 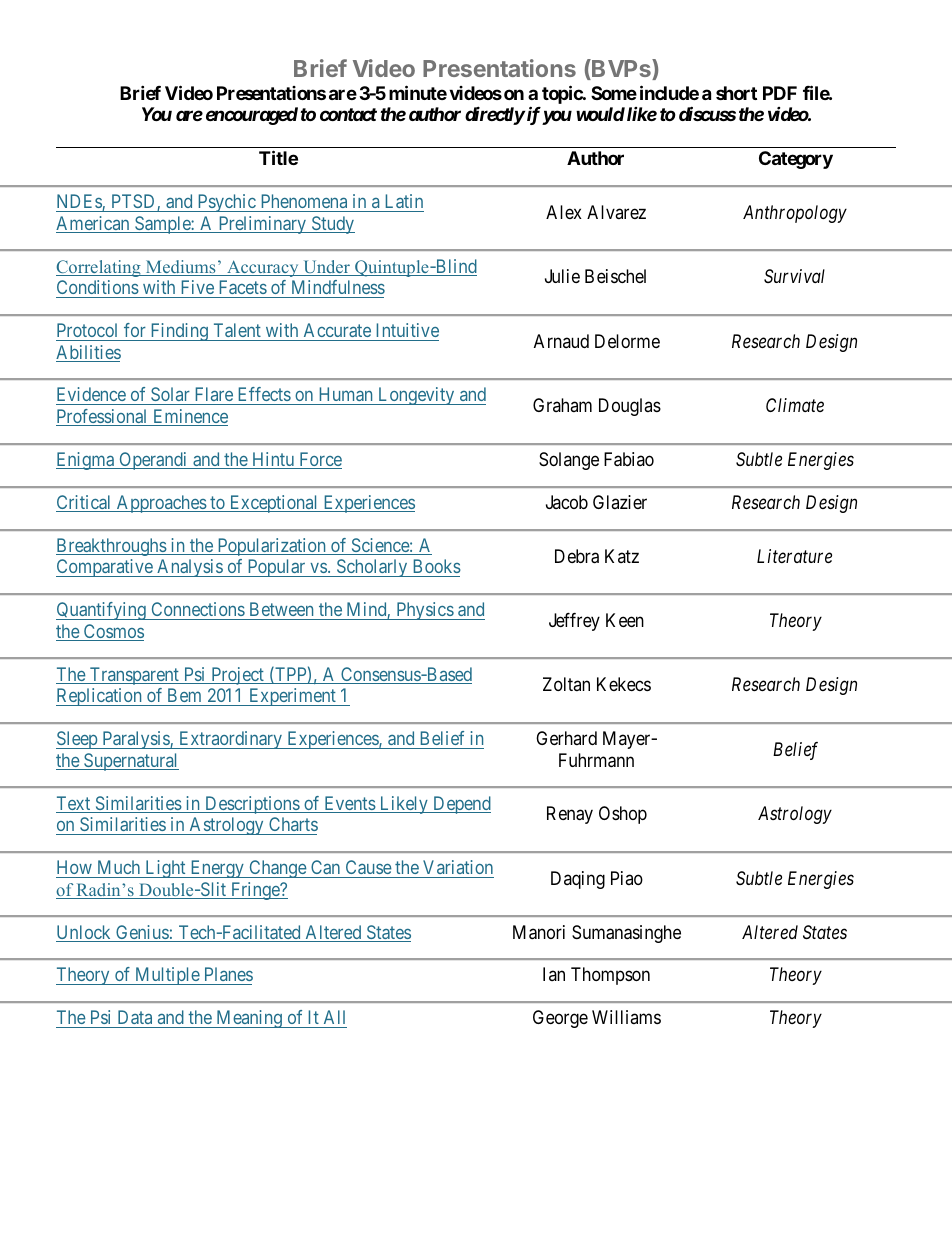 I want to click on Analysis, so click(x=189, y=568).
